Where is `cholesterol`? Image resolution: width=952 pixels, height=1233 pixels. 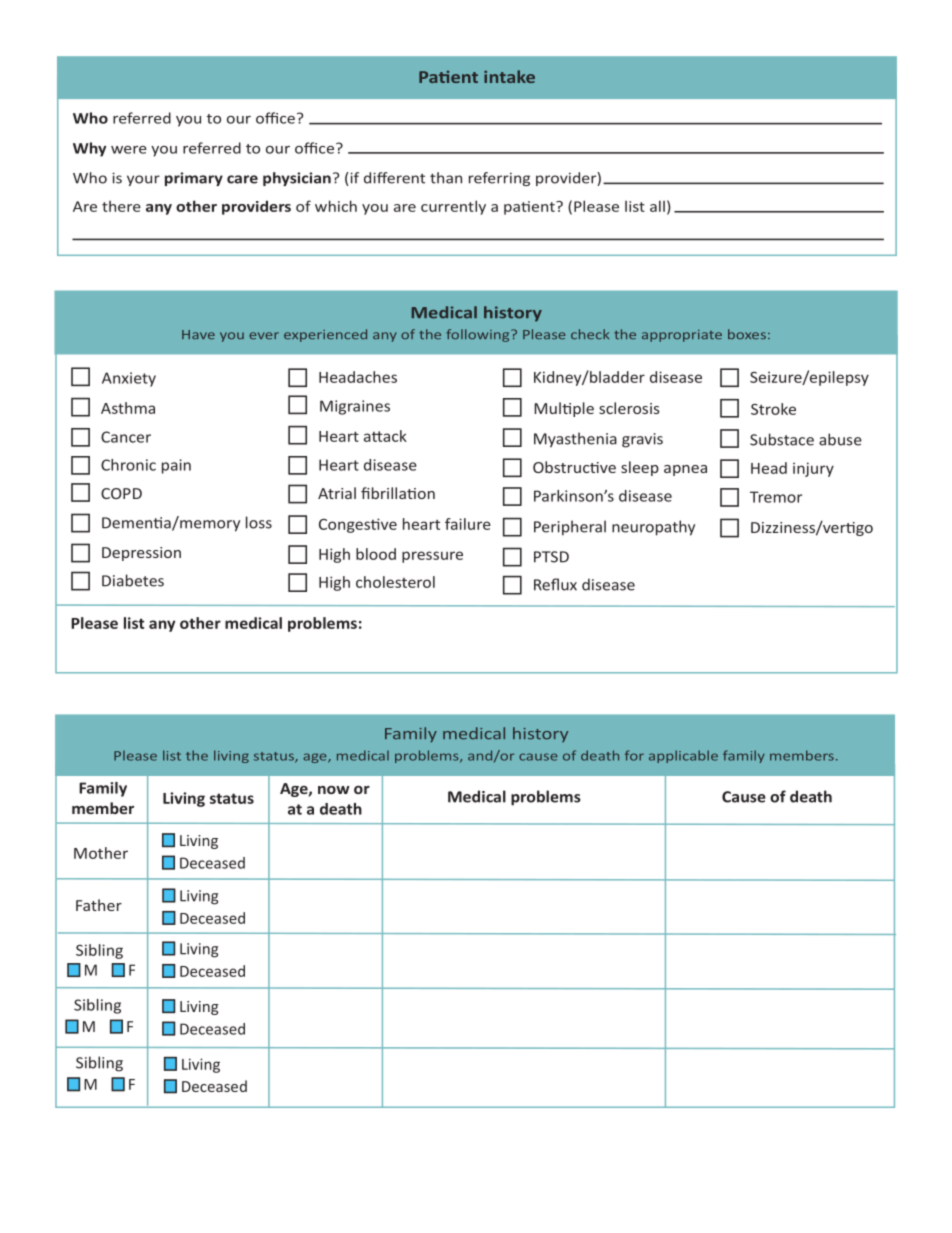 cholesterol is located at coordinates (395, 582).
